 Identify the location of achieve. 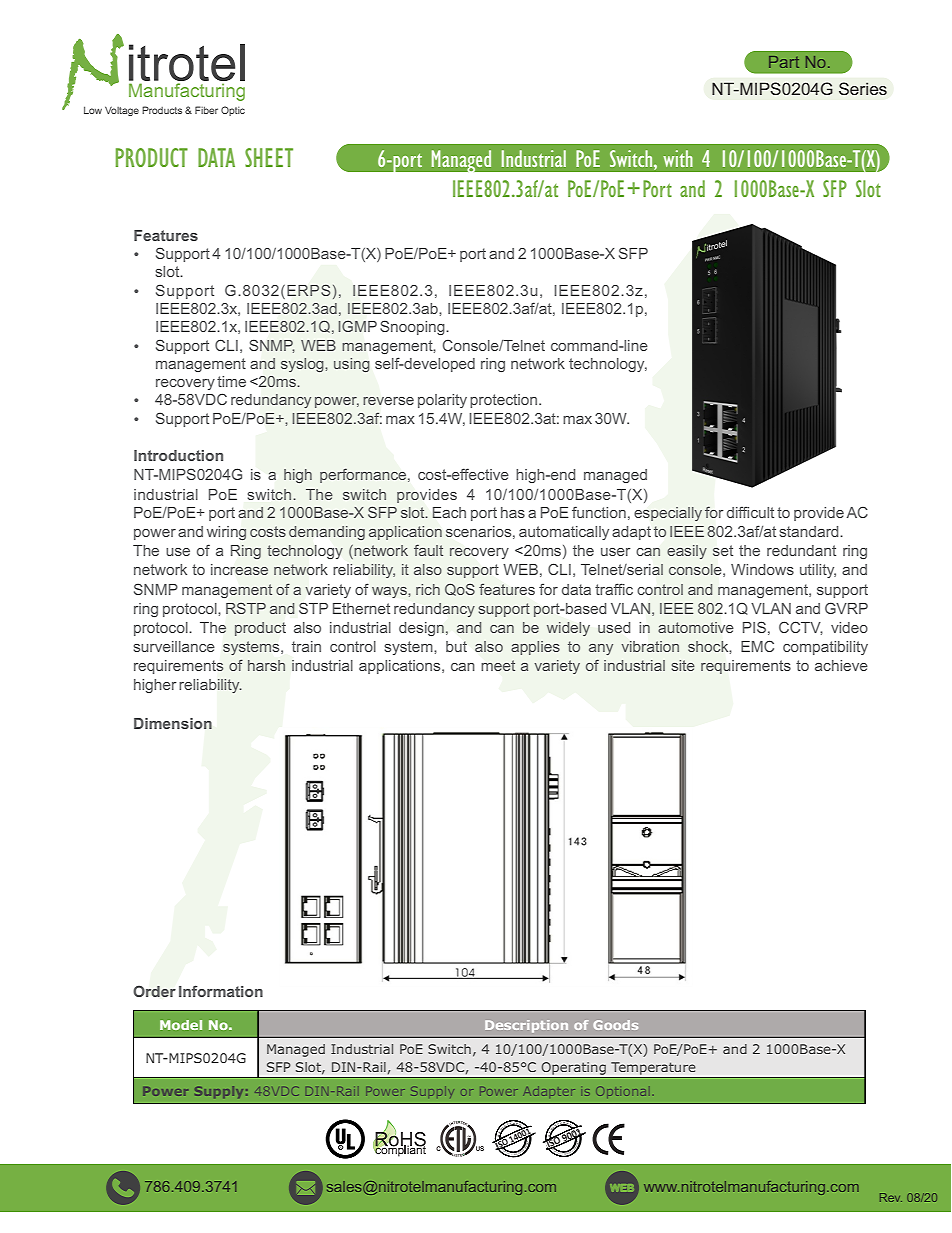
(841, 665).
